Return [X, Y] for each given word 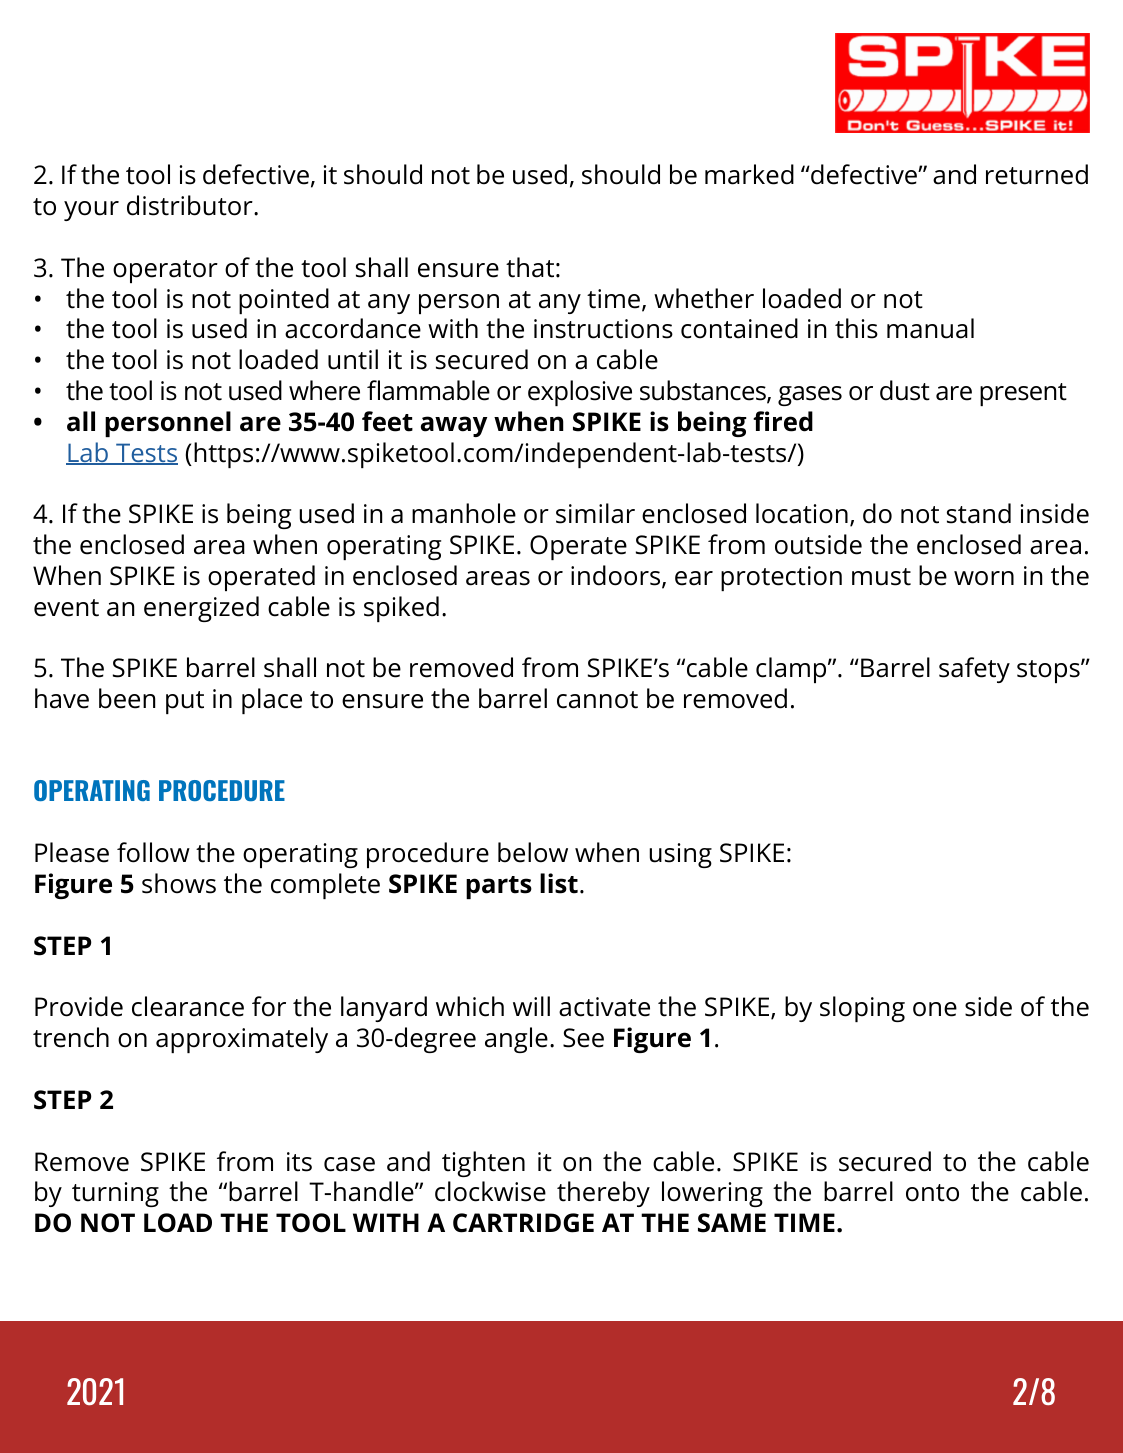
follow [153, 852]
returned [1037, 174]
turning [115, 1194]
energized [201, 609]
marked [749, 174]
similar [595, 513]
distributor [191, 205]
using [680, 855]
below [533, 852]
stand [979, 513]
